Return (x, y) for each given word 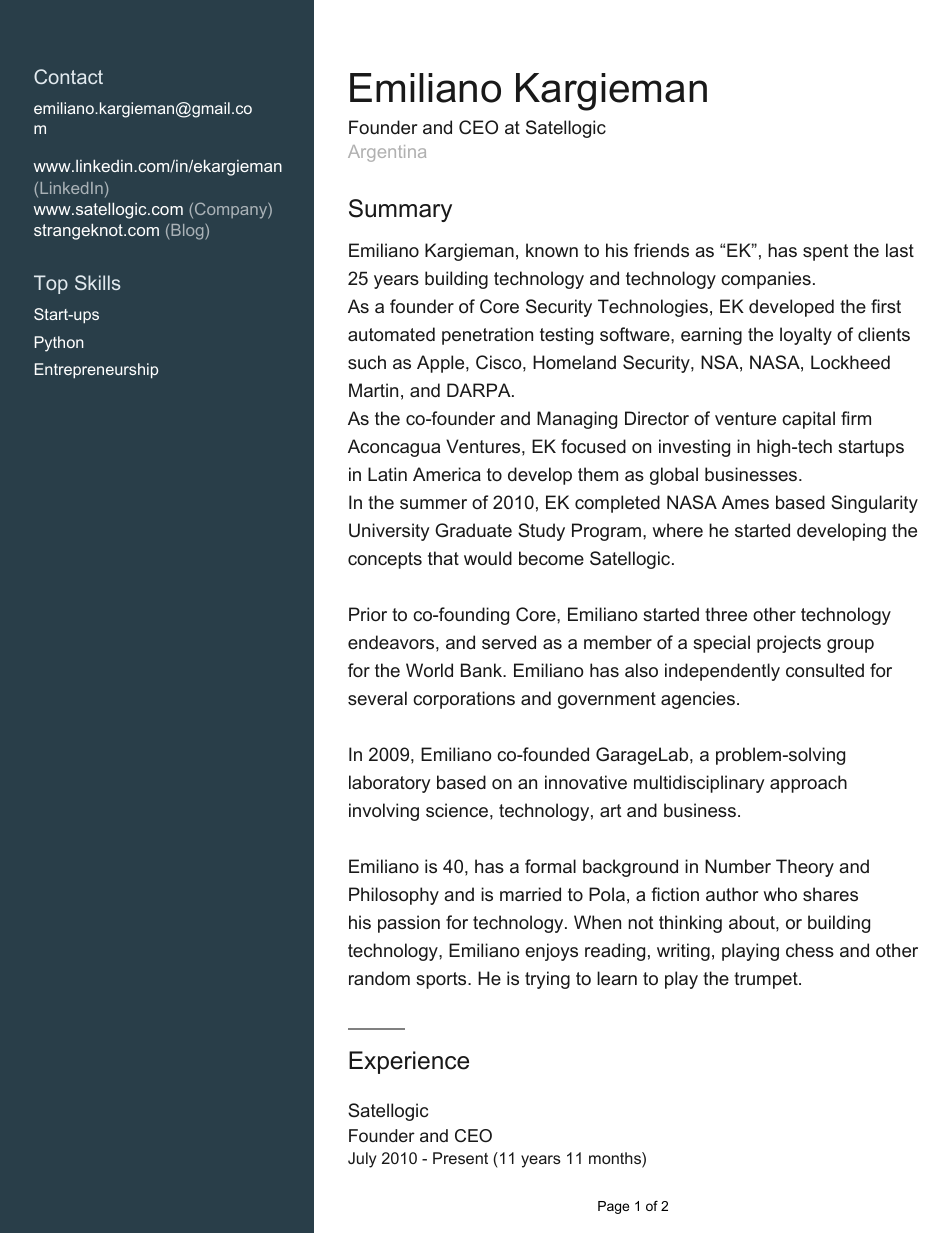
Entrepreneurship (96, 371)
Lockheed (850, 362)
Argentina (387, 153)
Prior (368, 614)
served (509, 642)
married (530, 894)
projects (789, 644)
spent (825, 252)
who (780, 894)
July (362, 1160)
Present (460, 1158)
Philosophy (394, 896)
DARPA (480, 390)
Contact (68, 76)
